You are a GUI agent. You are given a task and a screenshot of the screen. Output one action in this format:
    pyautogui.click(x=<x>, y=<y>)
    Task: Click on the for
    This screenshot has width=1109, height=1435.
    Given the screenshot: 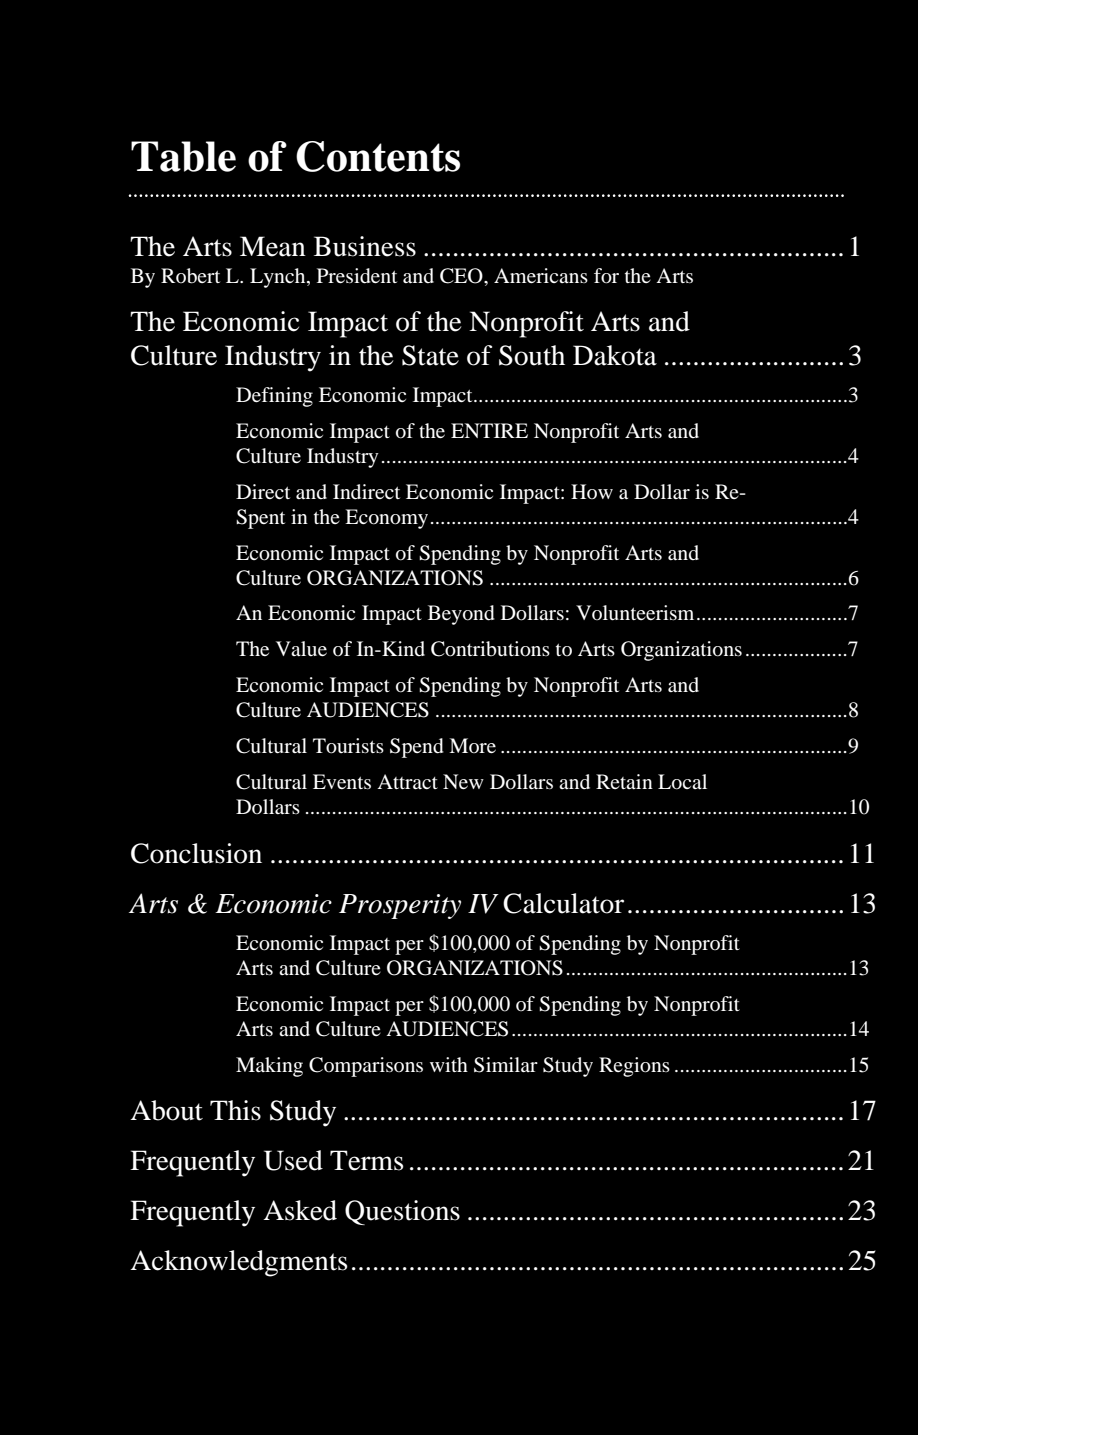 What is the action you would take?
    pyautogui.click(x=606, y=276)
